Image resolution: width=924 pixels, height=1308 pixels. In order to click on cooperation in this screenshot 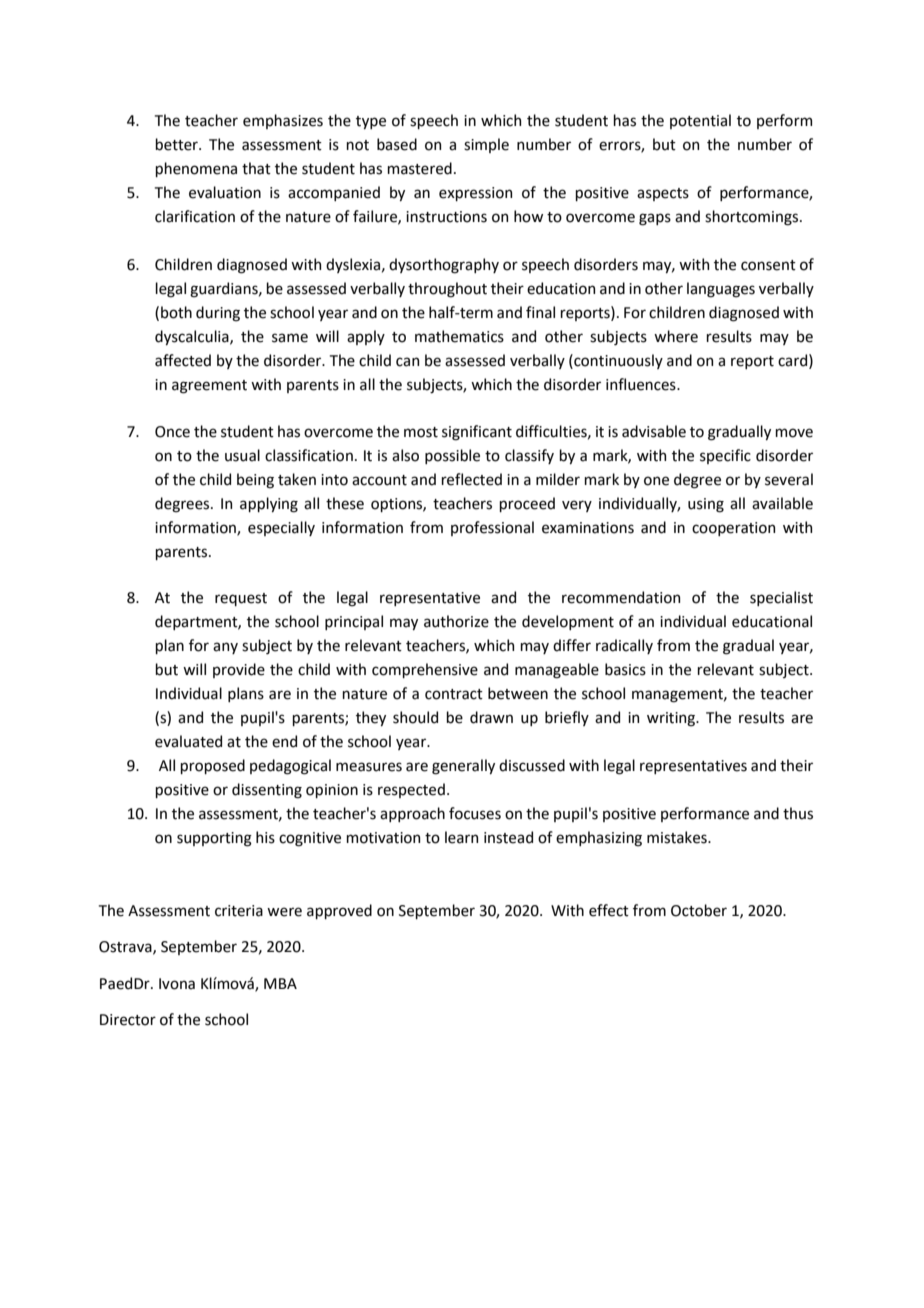, I will do `click(733, 529)`.
